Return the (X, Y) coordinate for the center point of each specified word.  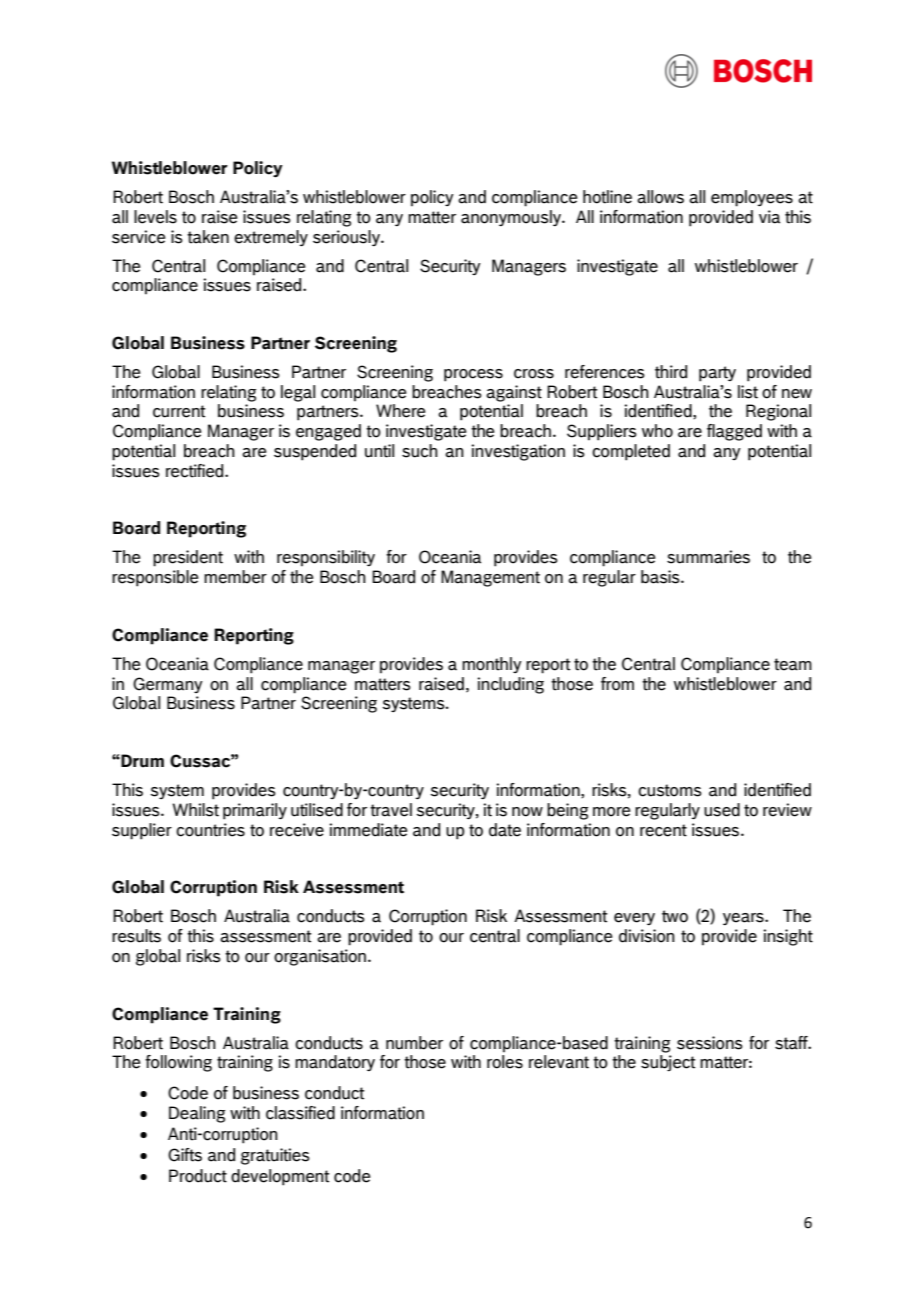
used (722, 810)
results (136, 936)
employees (752, 198)
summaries (708, 557)
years (744, 919)
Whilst (195, 810)
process (473, 375)
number (414, 1043)
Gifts (185, 1155)
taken (208, 237)
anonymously (512, 218)
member (235, 577)
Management (490, 578)
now (527, 812)
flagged (734, 432)
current (179, 411)
